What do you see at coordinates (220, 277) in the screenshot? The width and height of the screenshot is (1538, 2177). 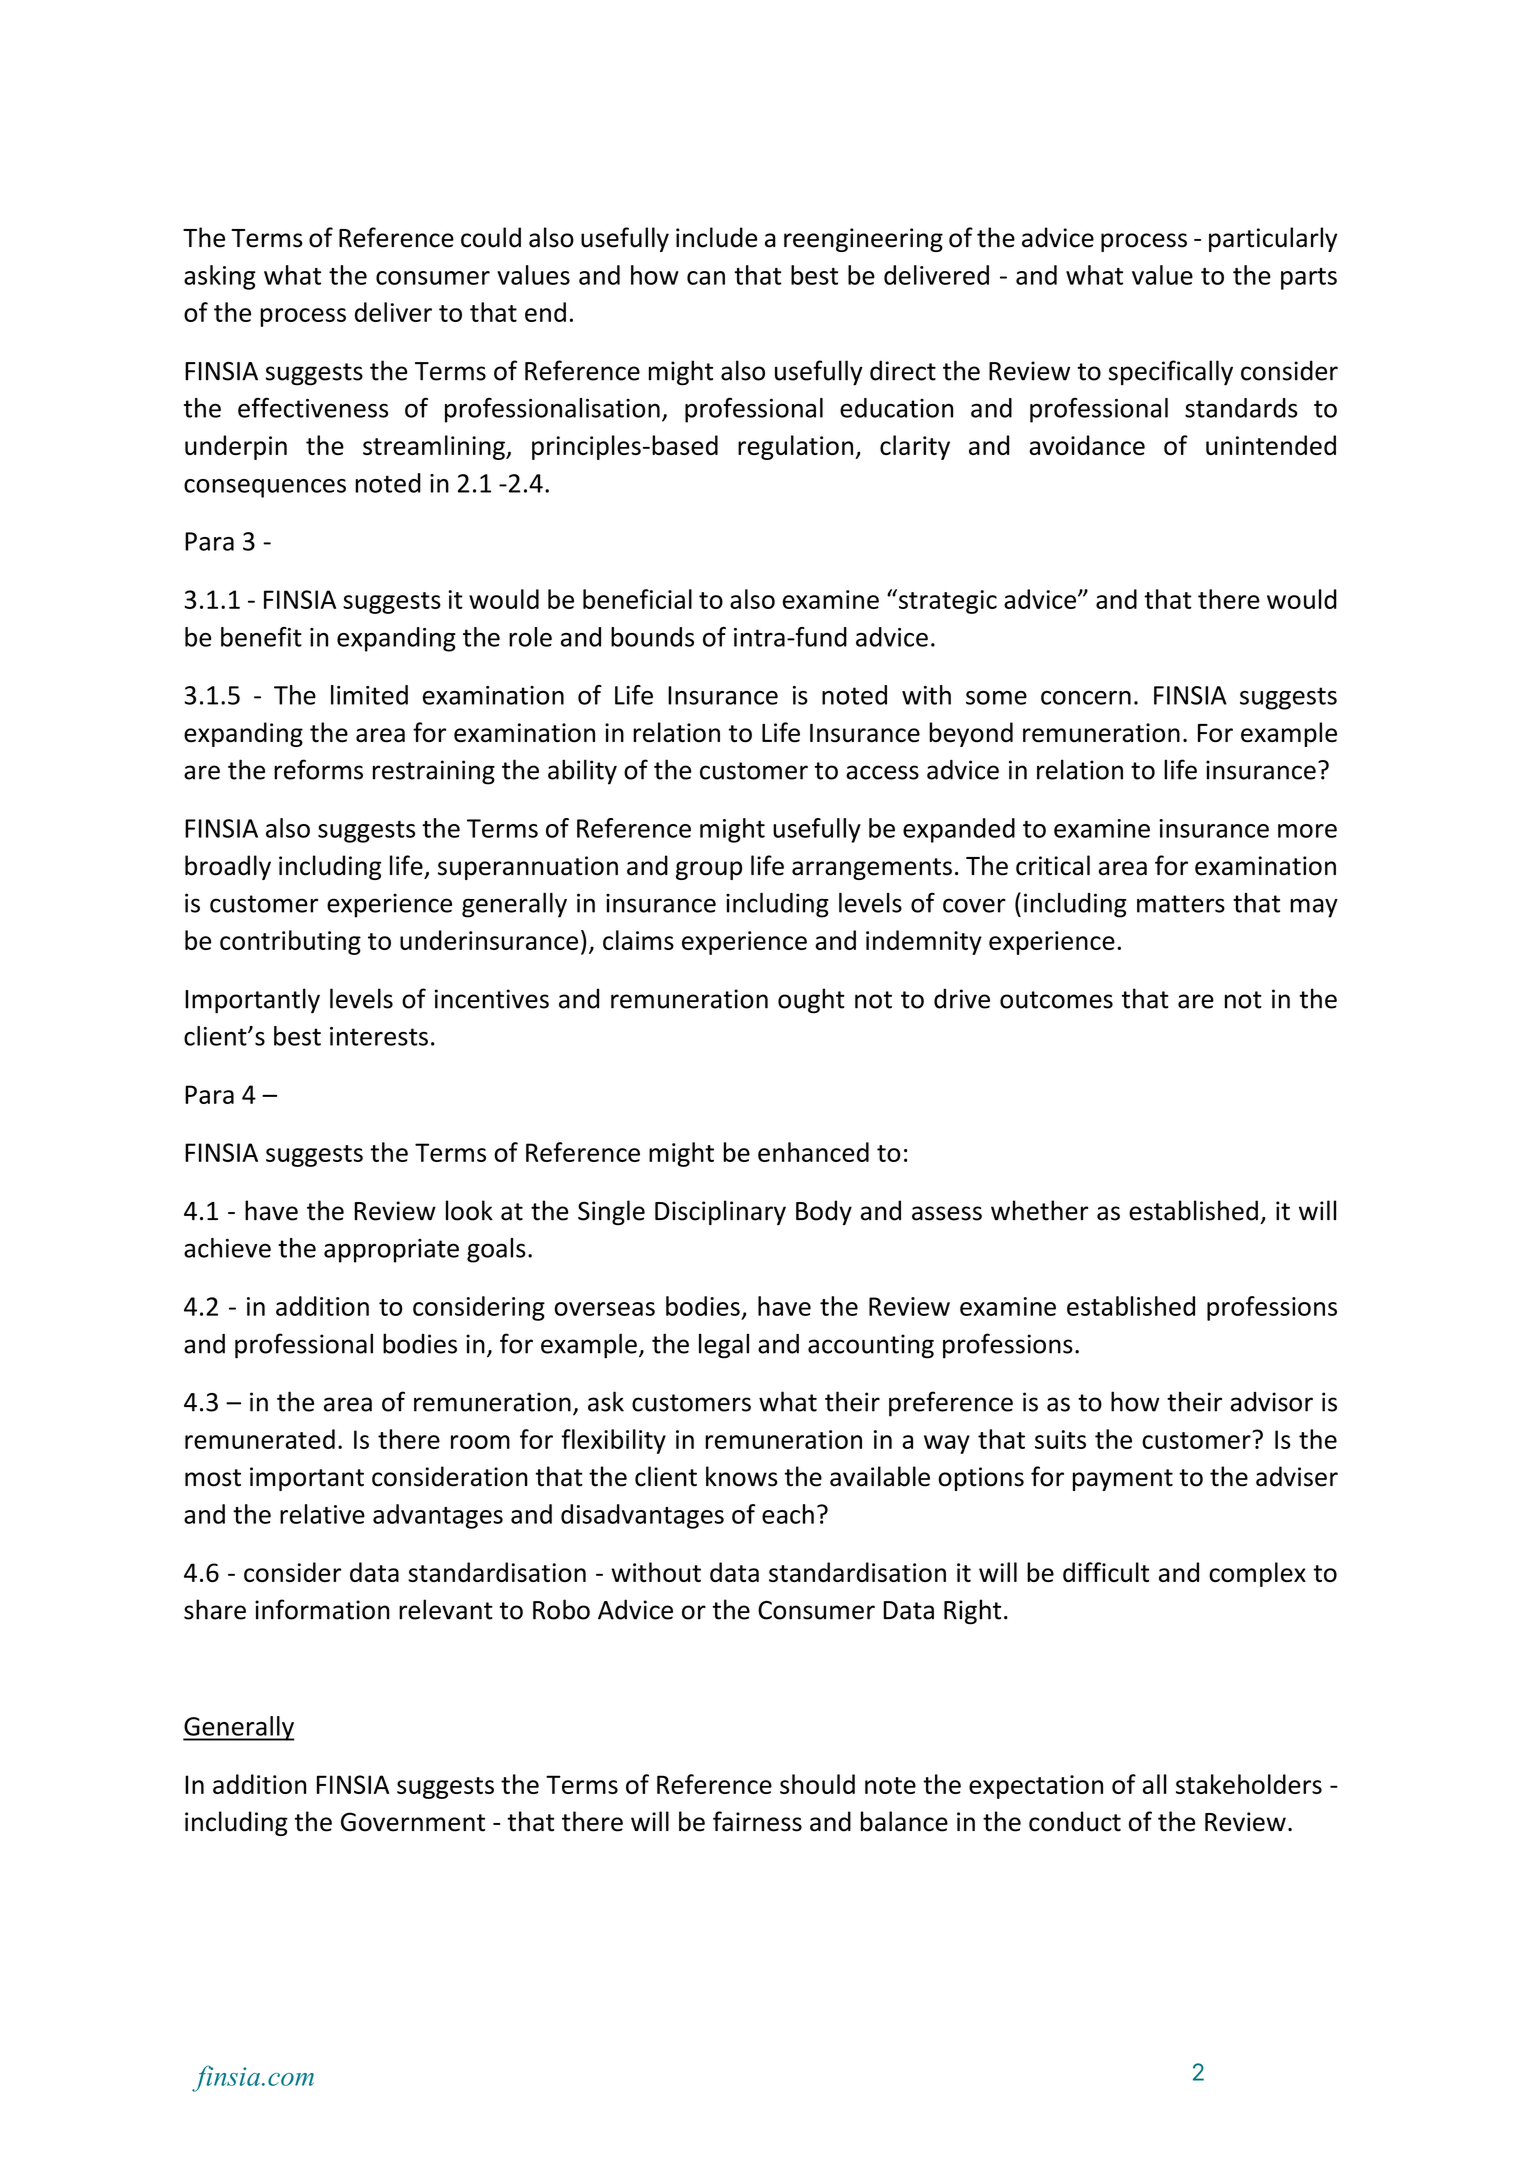 I see `asking` at bounding box center [220, 277].
